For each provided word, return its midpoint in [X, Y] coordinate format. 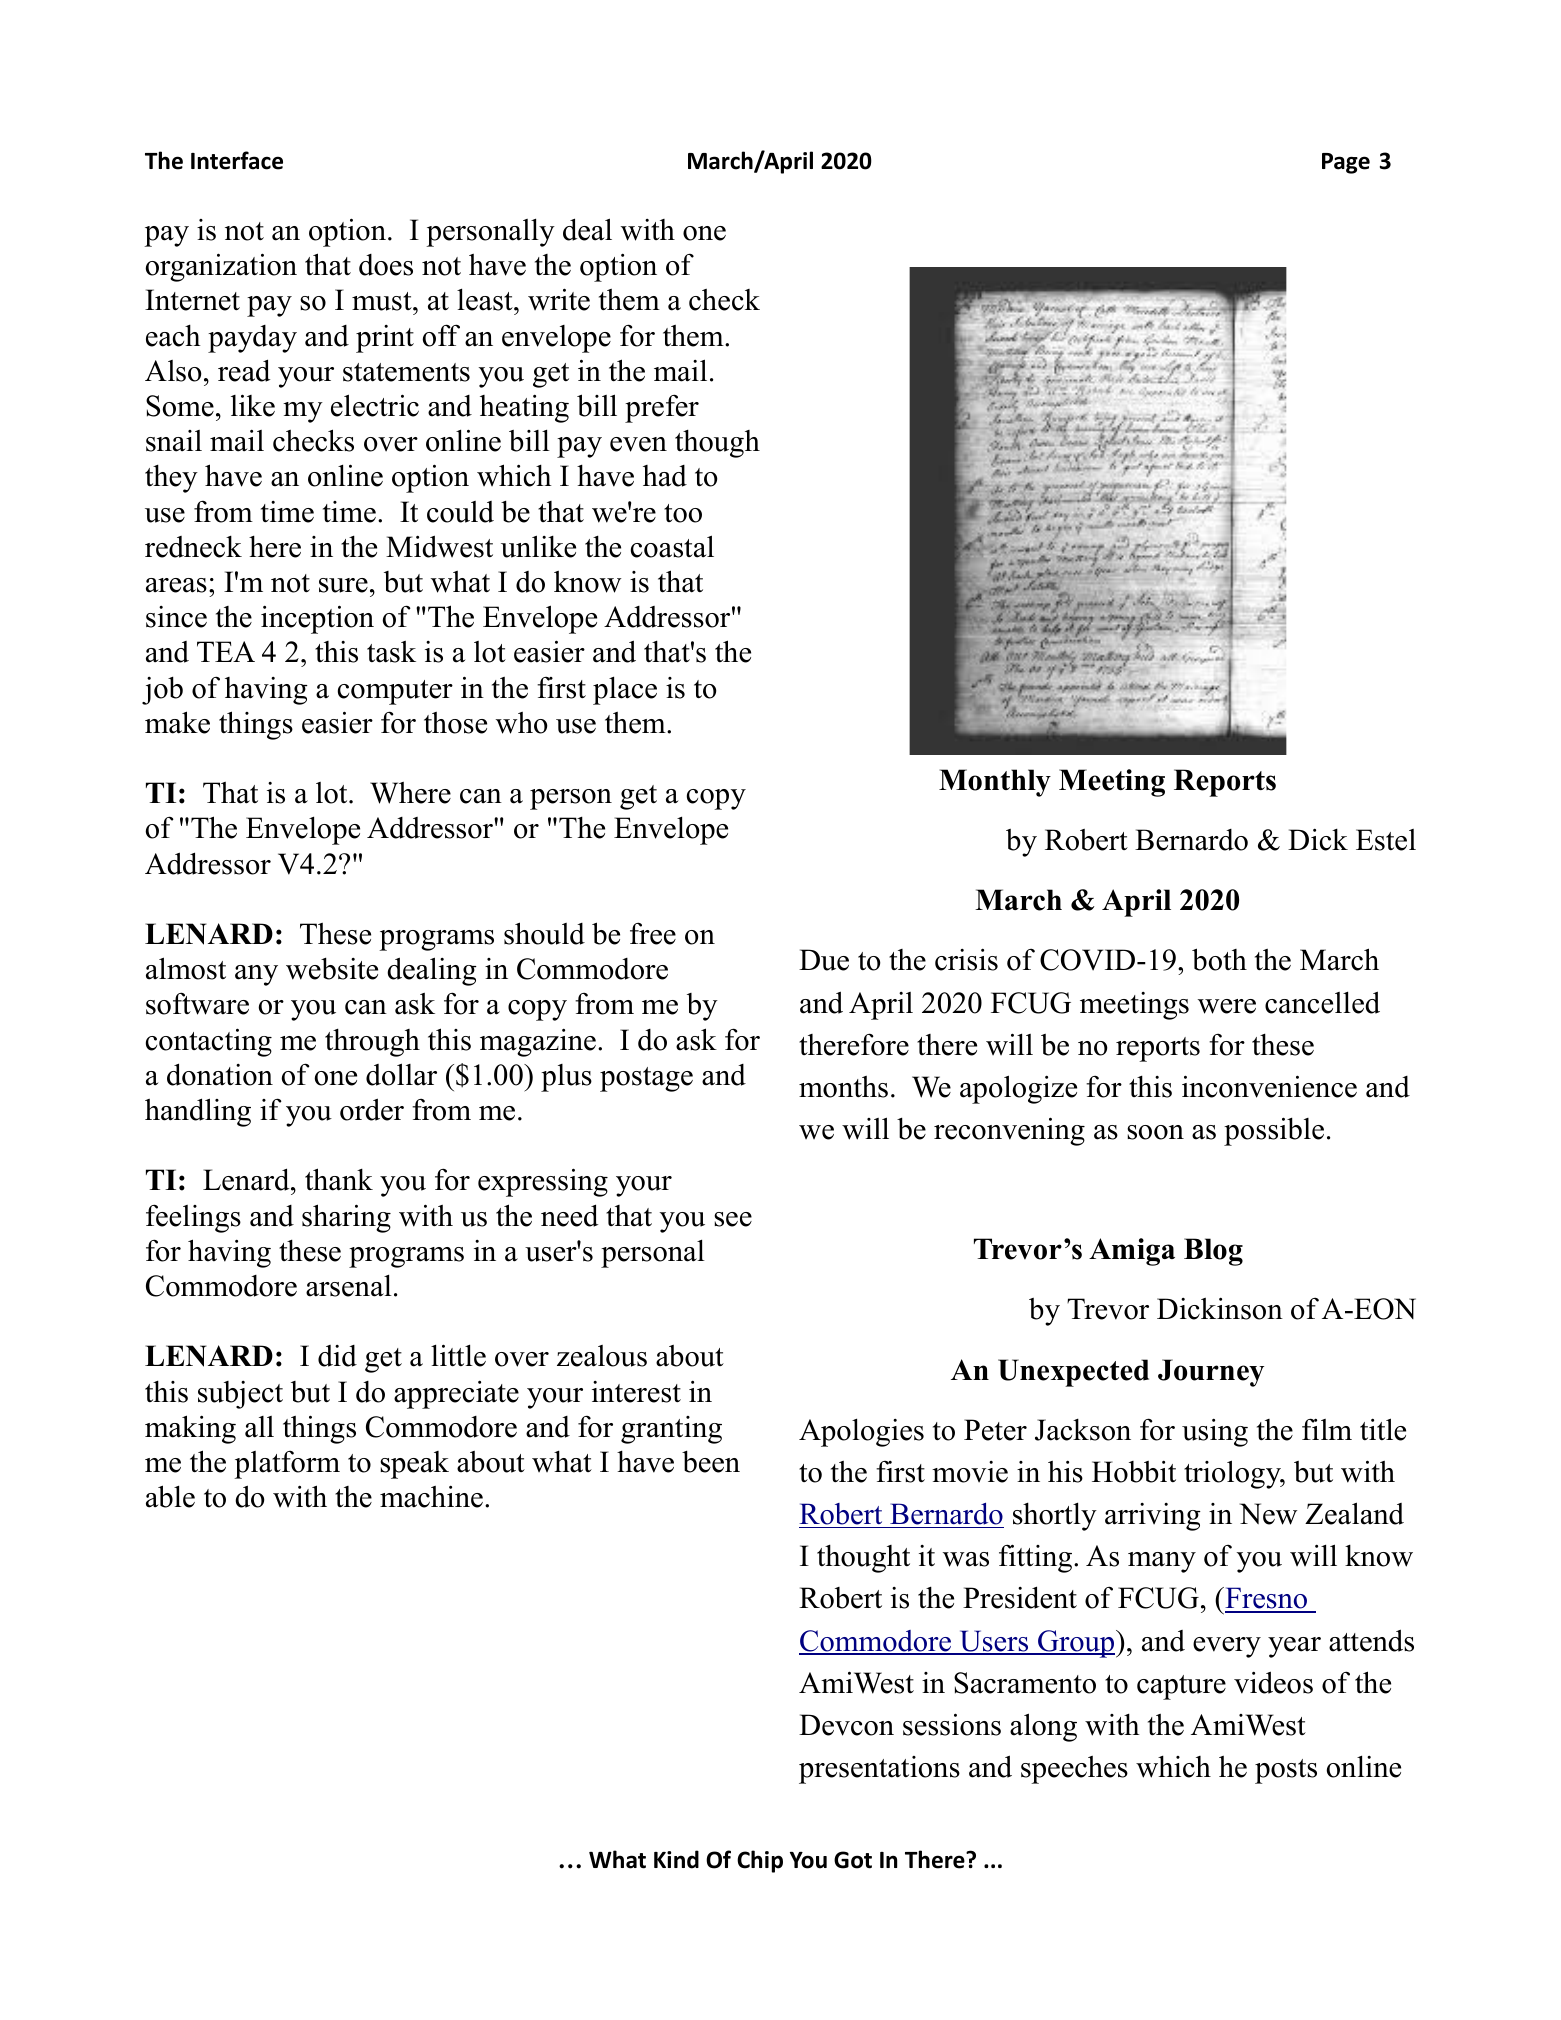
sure [343, 585]
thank [339, 1179]
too [683, 513]
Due [824, 960]
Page [1346, 163]
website [332, 969]
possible [1274, 1131]
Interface [237, 160]
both [1219, 959]
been [711, 1462]
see [733, 1219]
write [559, 299]
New [1268, 1514]
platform [287, 1464]
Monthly [995, 783]
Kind [676, 1859]
